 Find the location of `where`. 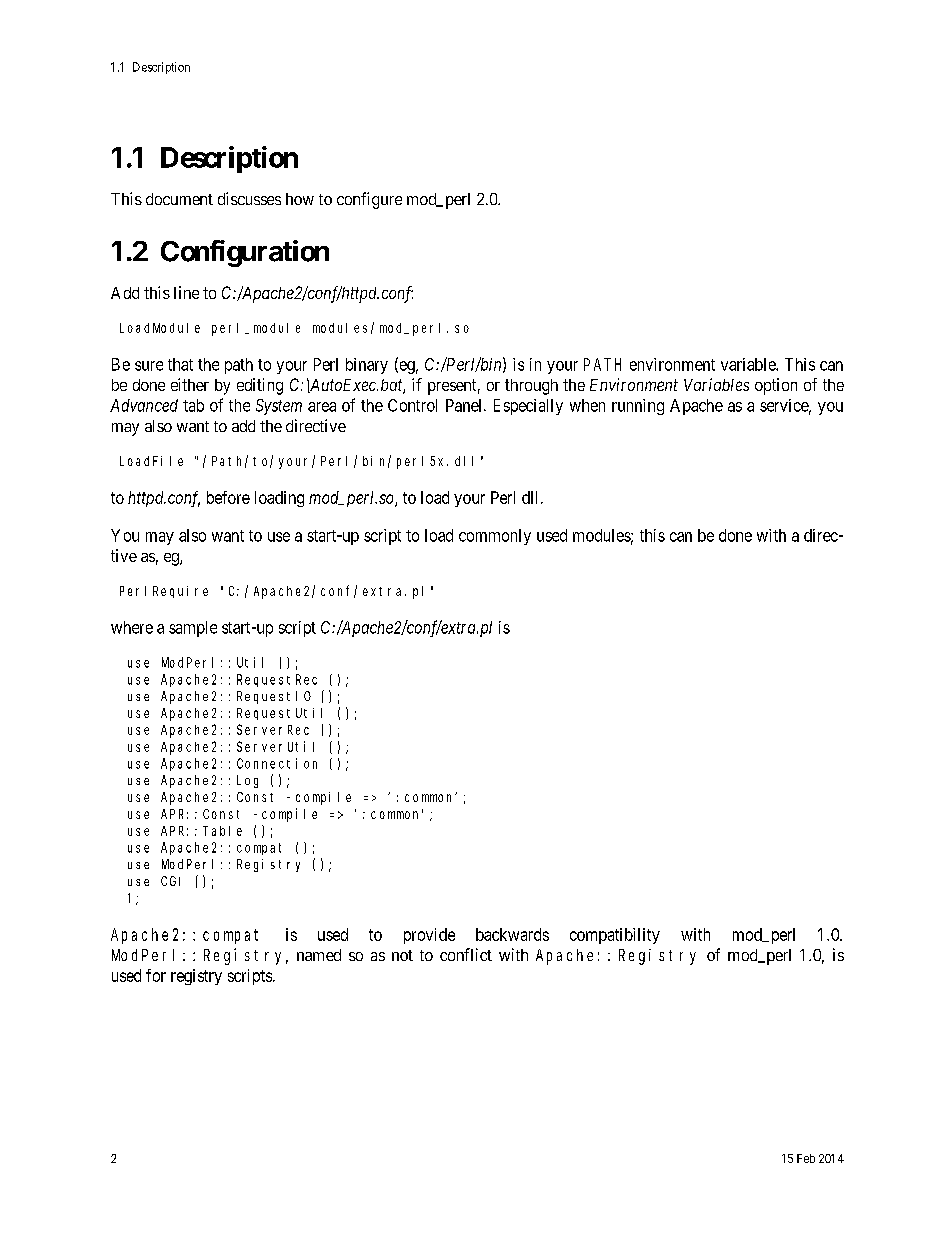

where is located at coordinates (132, 627).
